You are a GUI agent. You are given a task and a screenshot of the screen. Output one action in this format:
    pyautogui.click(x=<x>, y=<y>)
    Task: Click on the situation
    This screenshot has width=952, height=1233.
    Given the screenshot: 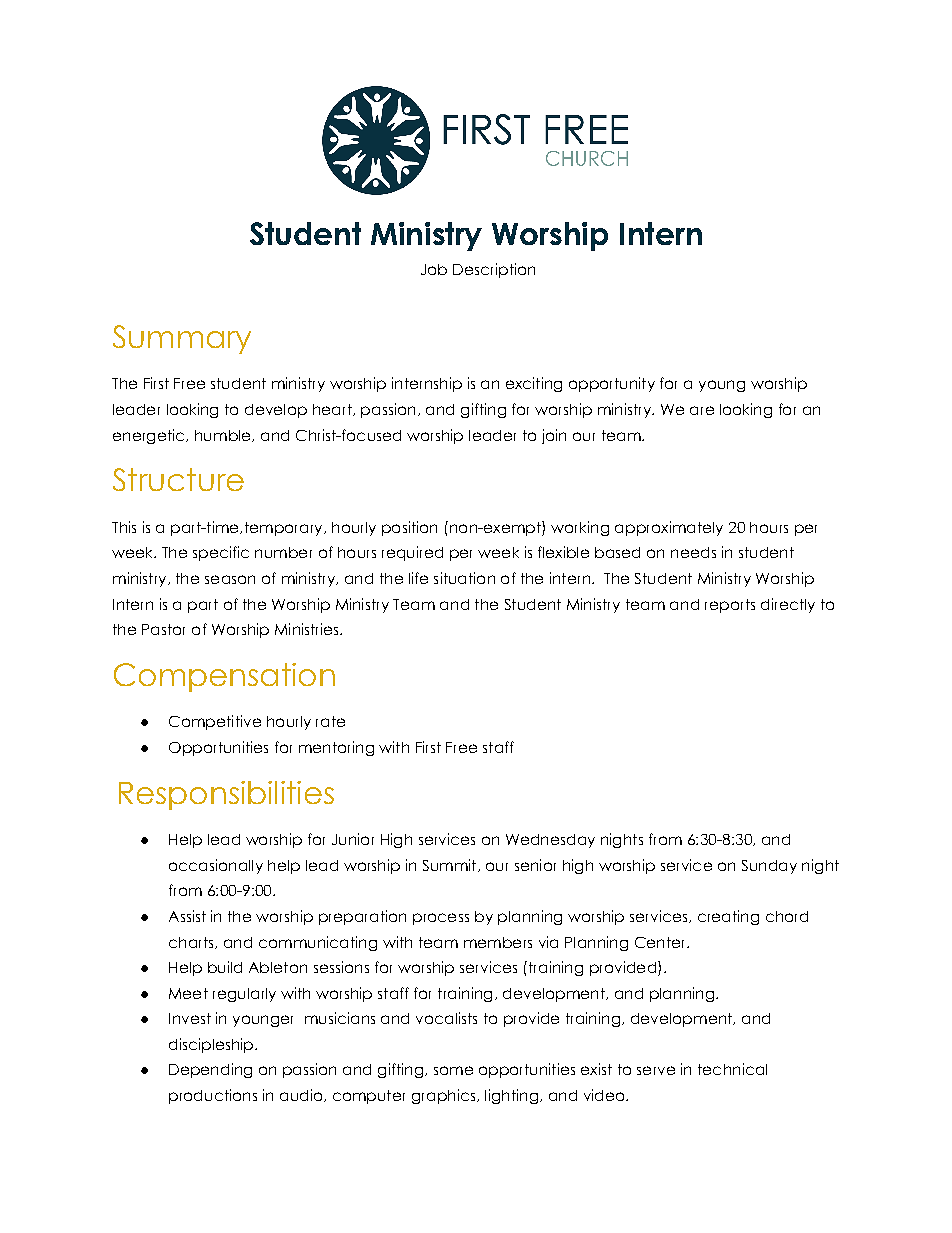 What is the action you would take?
    pyautogui.click(x=464, y=578)
